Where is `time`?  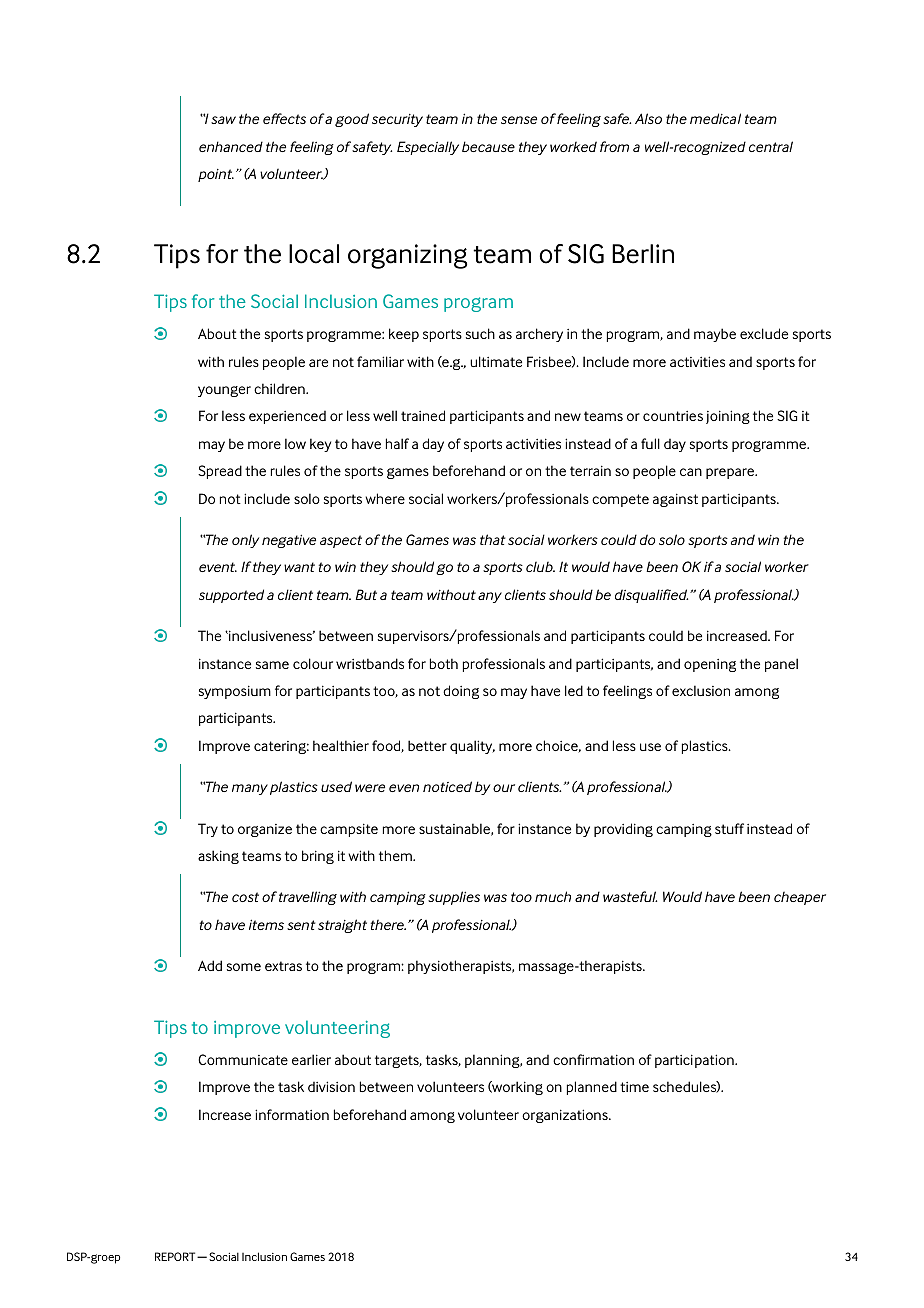
time is located at coordinates (634, 1087).
